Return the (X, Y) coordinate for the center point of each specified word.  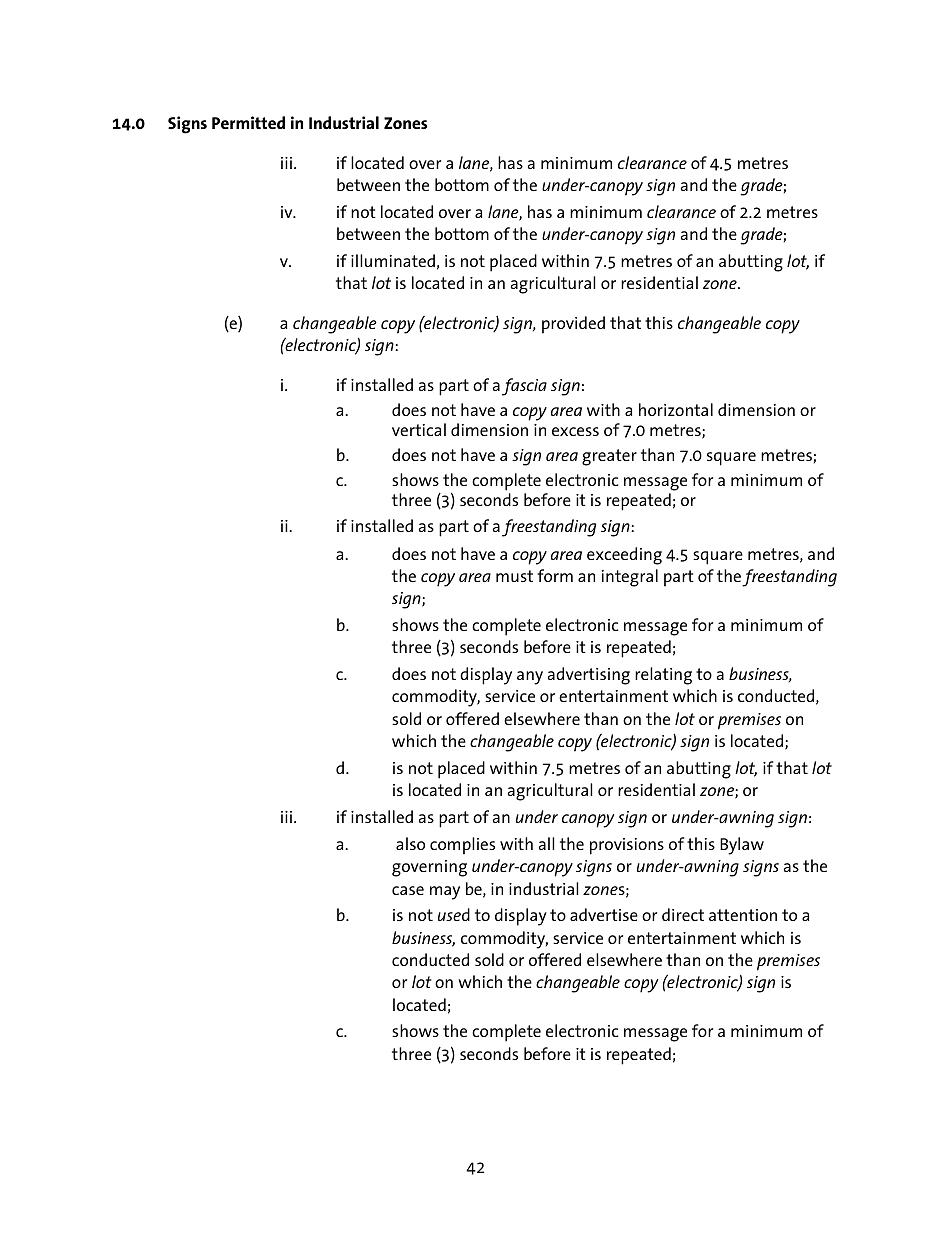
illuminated (393, 260)
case (408, 890)
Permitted (248, 122)
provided (573, 325)
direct (683, 914)
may (445, 893)
